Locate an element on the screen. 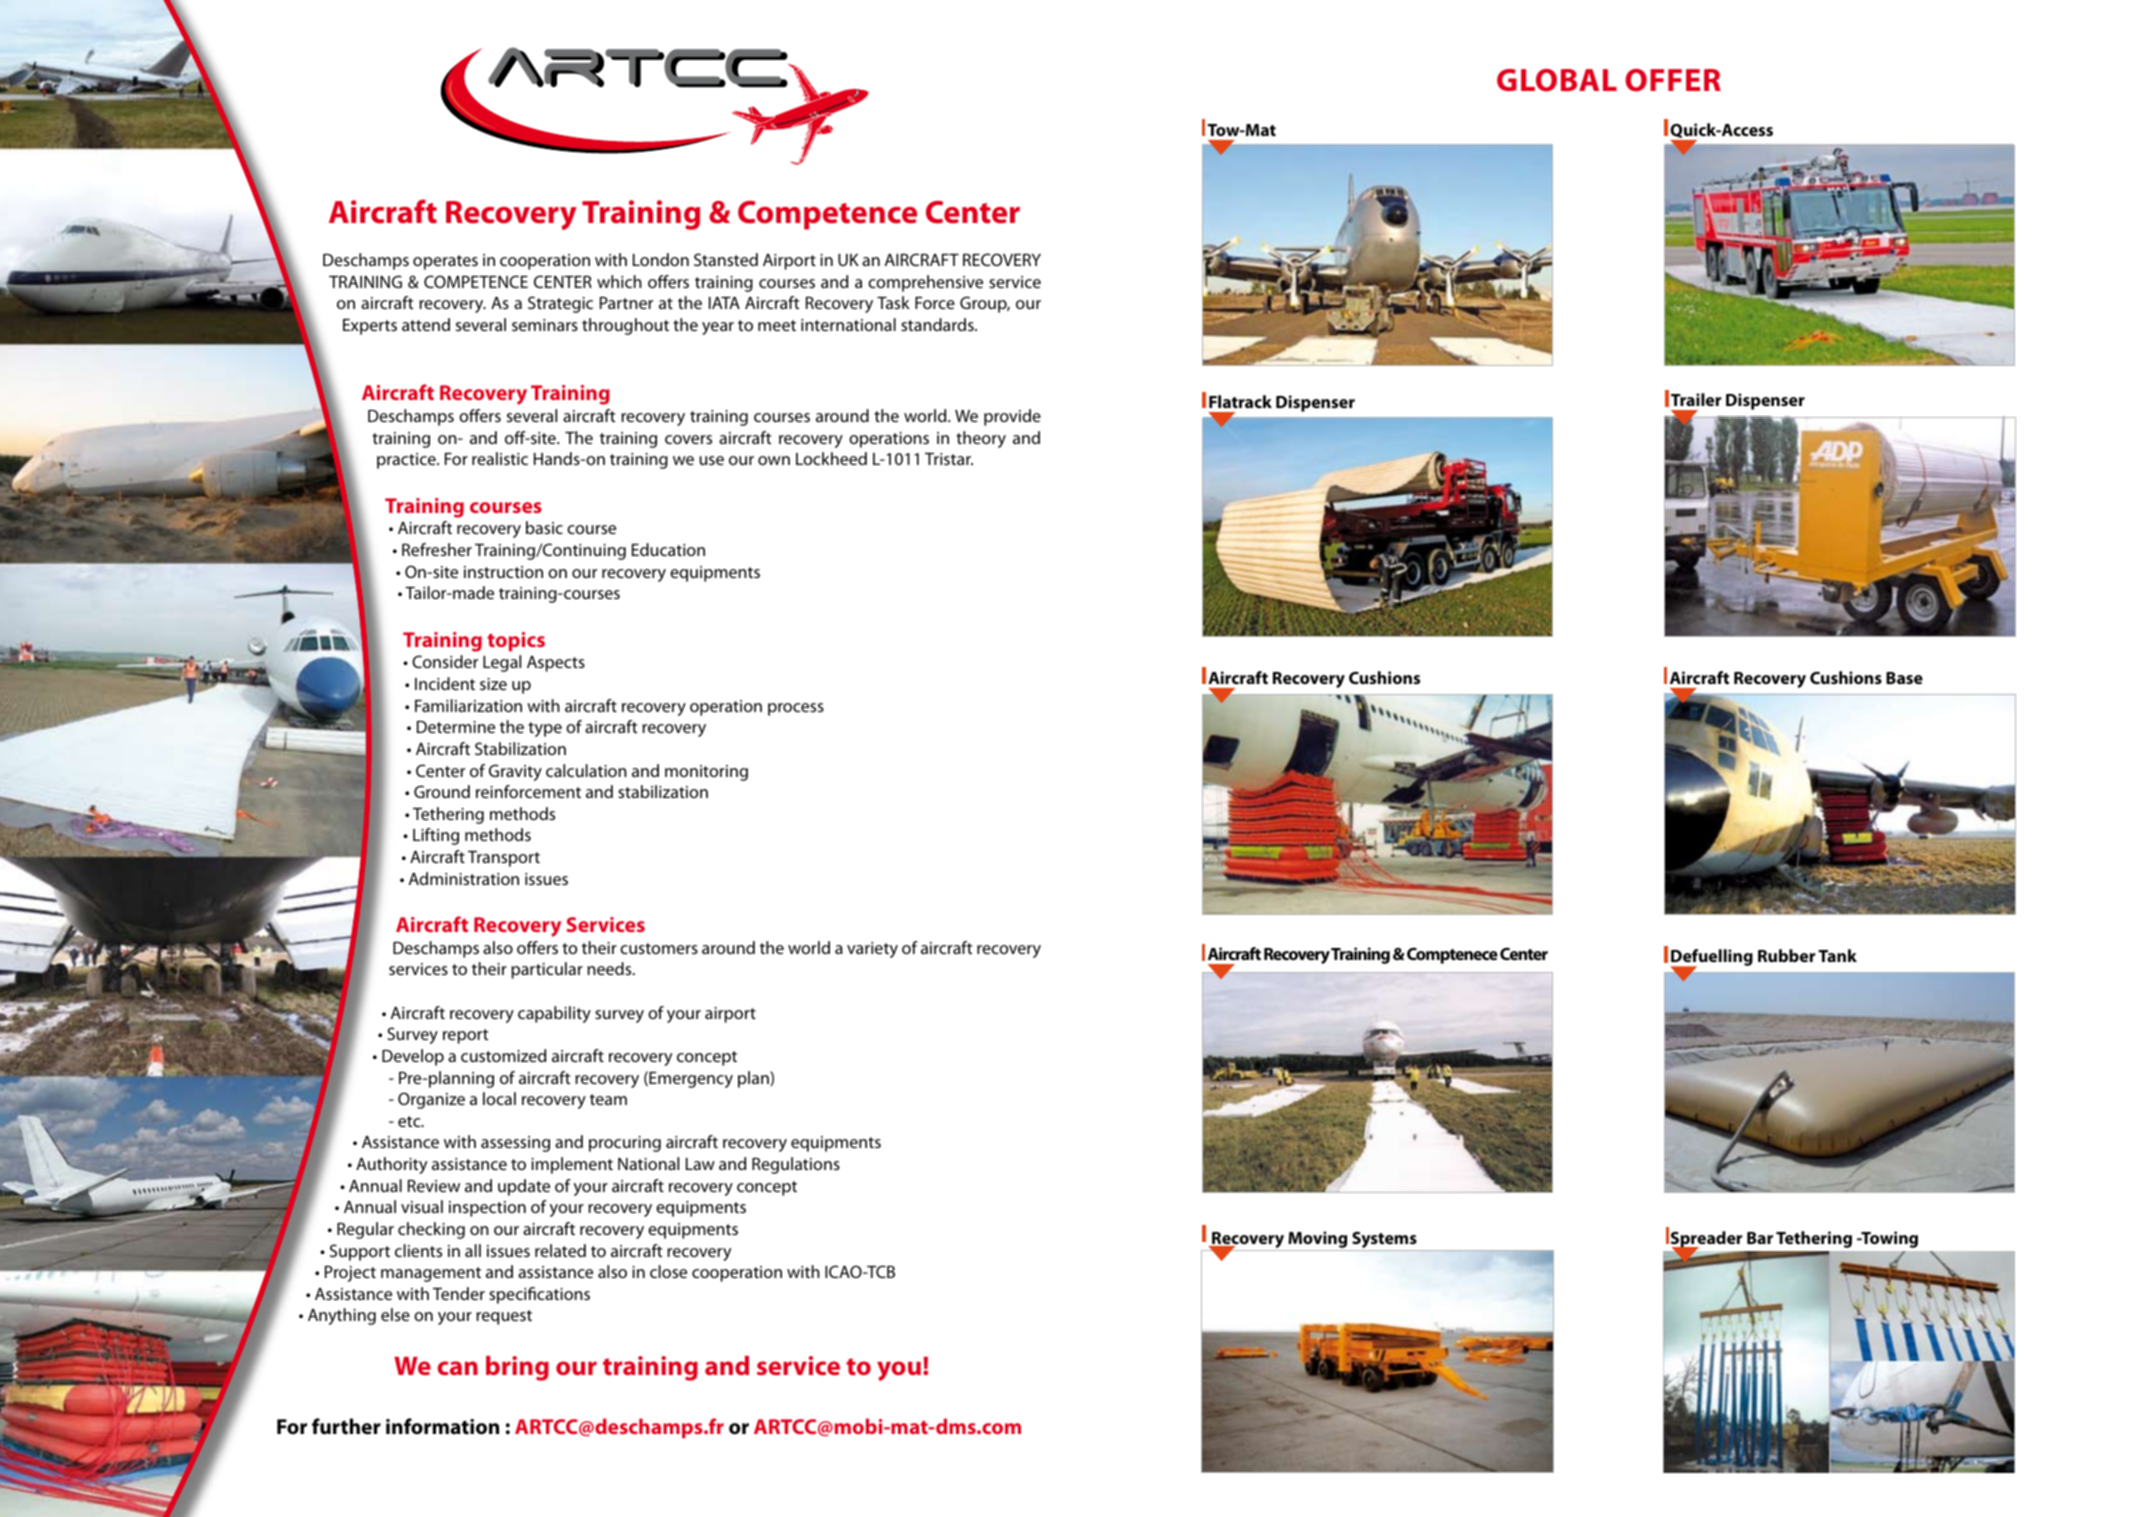  Rubber is located at coordinates (1786, 955).
